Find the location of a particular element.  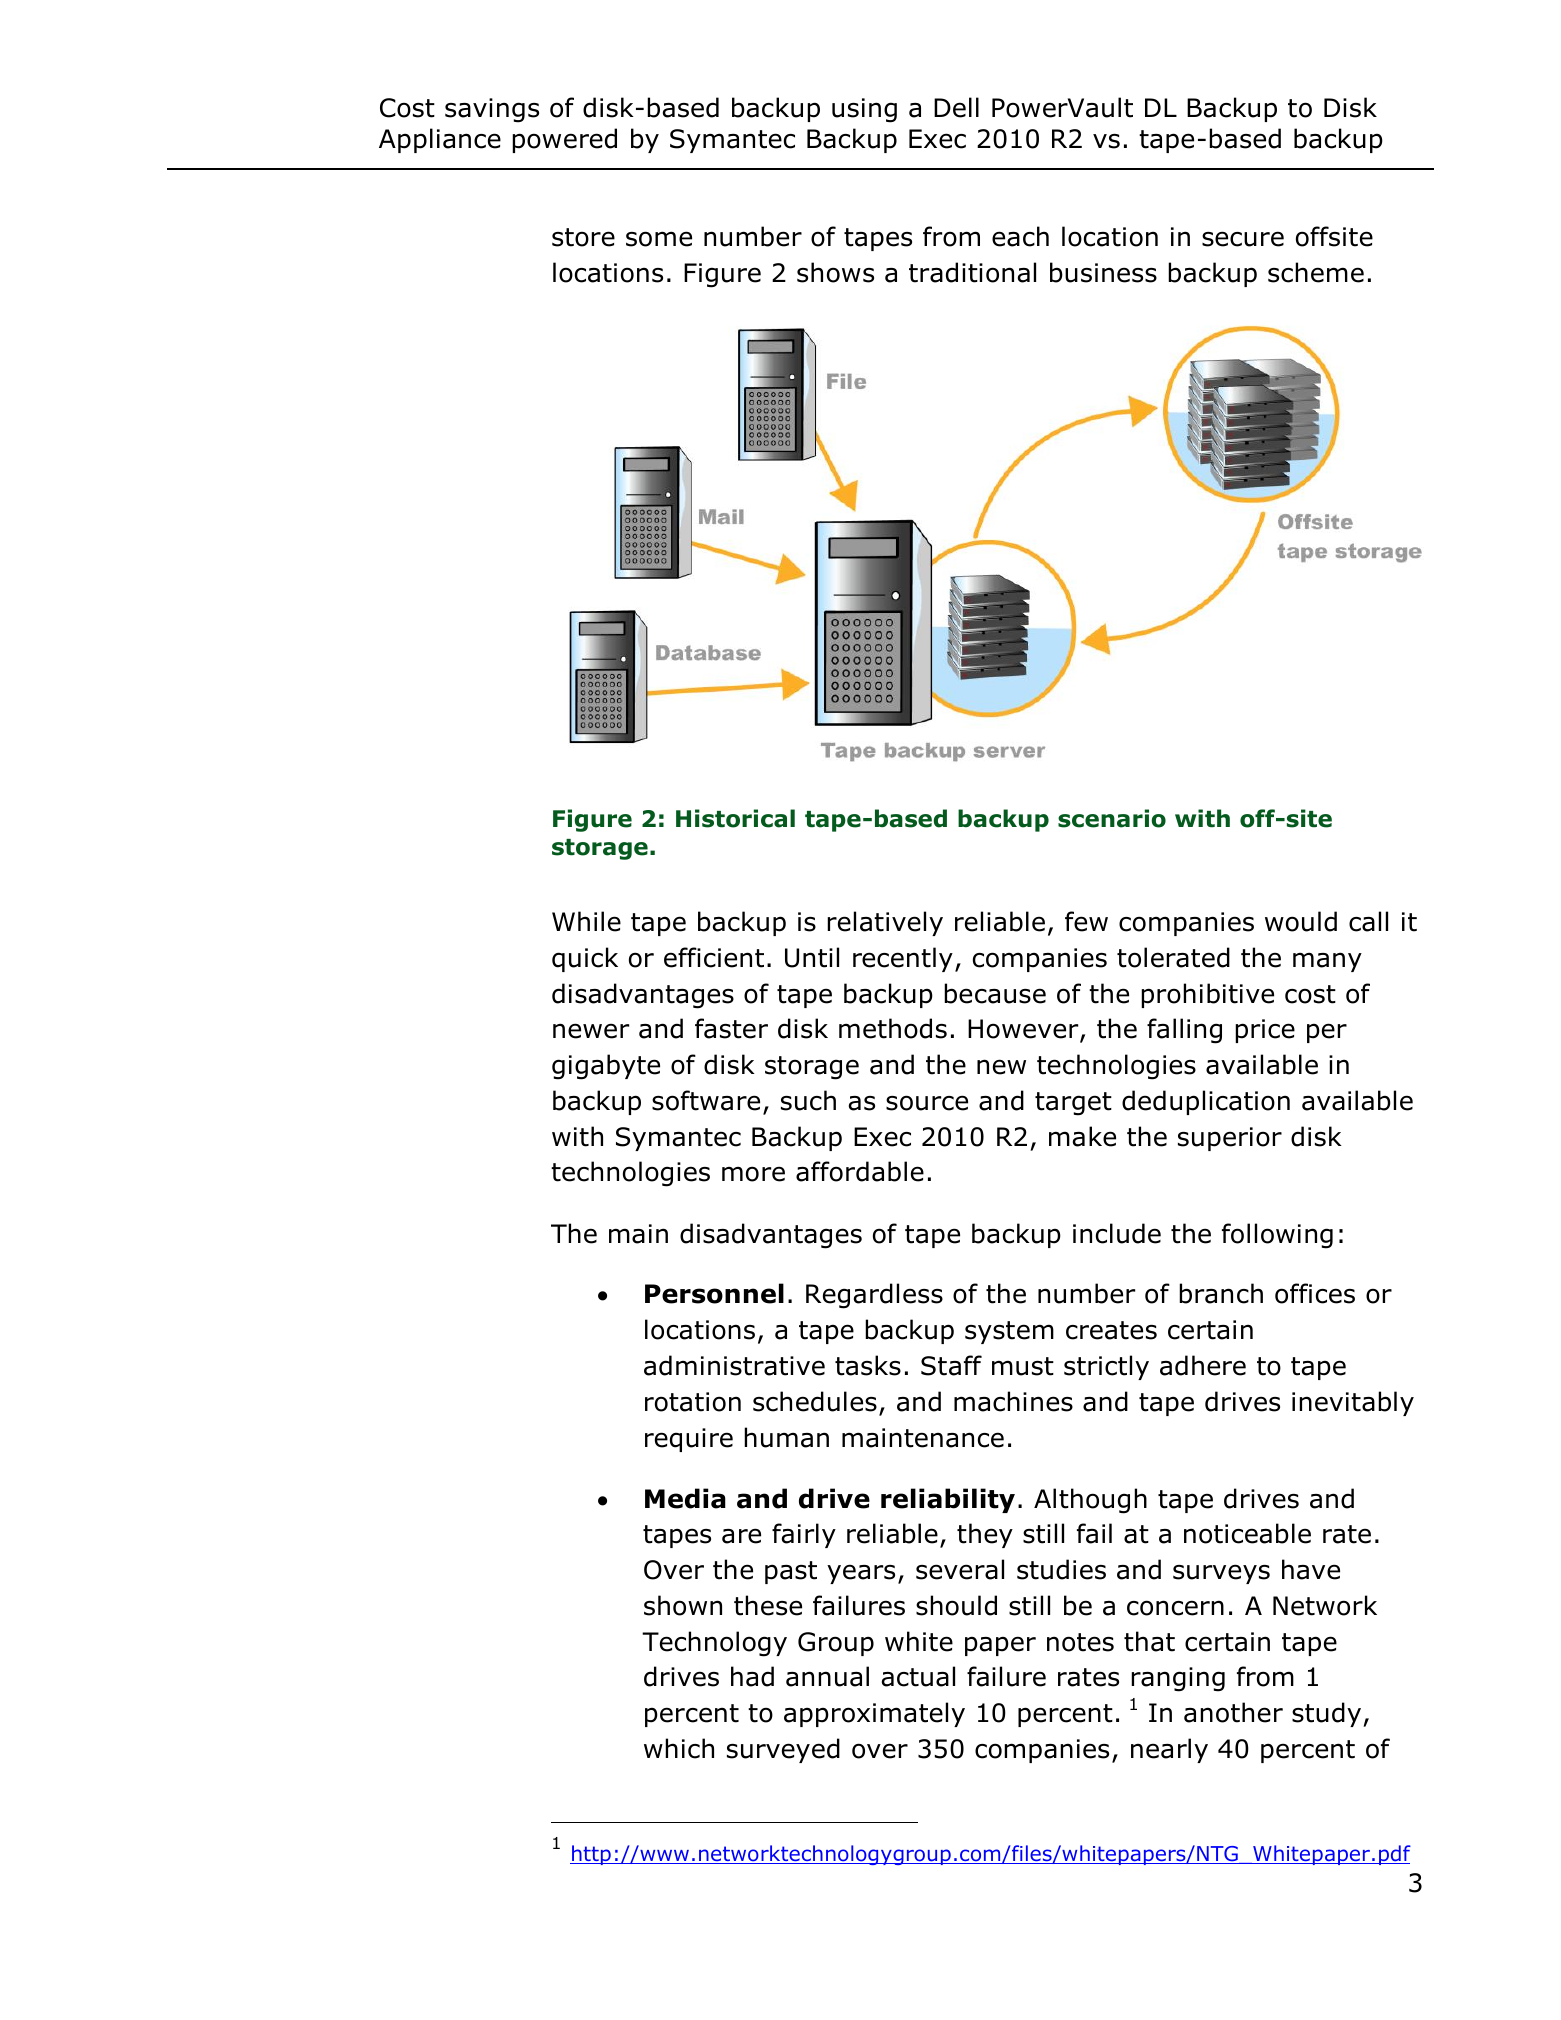

relatively is located at coordinates (885, 923).
